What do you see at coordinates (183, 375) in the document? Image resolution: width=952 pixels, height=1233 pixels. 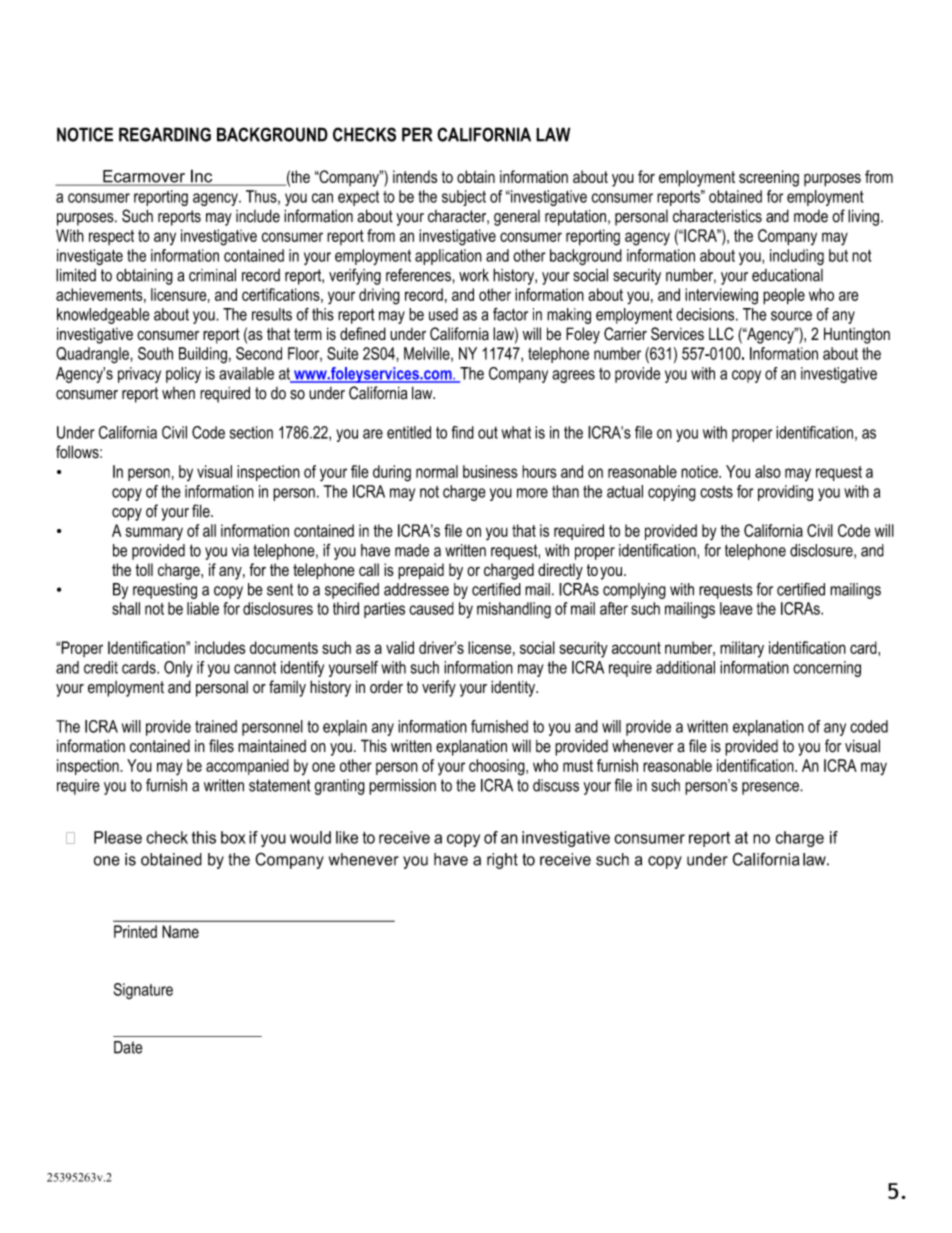 I see `policy` at bounding box center [183, 375].
